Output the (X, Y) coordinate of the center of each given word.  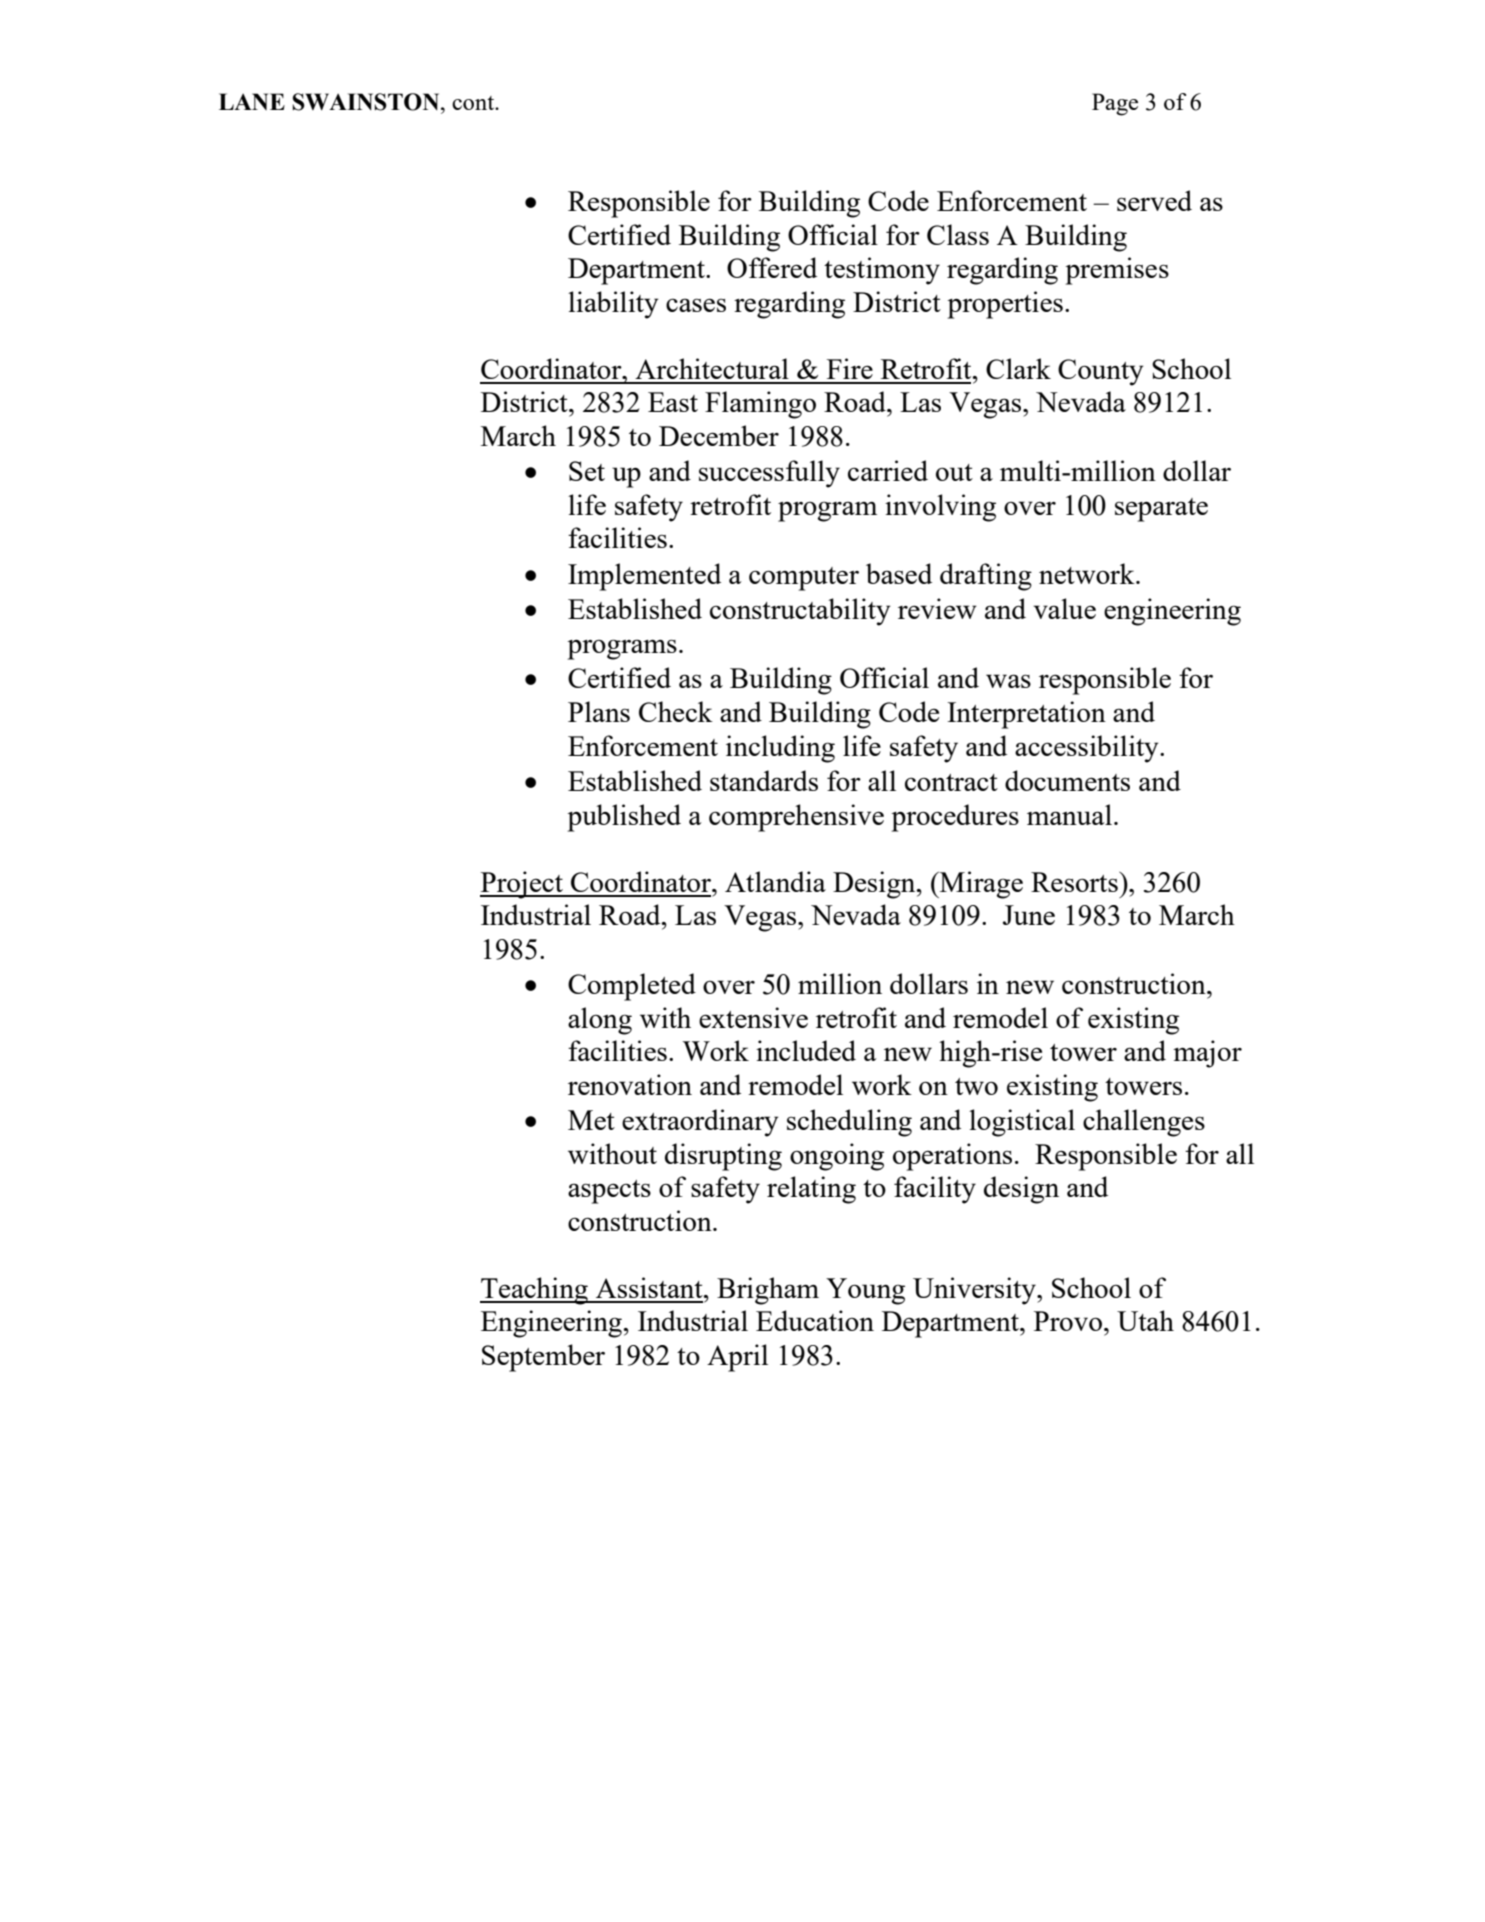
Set (587, 471)
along (600, 1021)
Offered (772, 267)
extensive (753, 1017)
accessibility (1088, 749)
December (719, 435)
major (1207, 1054)
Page (1115, 104)
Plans (599, 711)
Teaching (535, 1291)
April (737, 1358)
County (1101, 372)
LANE (252, 101)
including (780, 749)
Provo (1068, 1321)
